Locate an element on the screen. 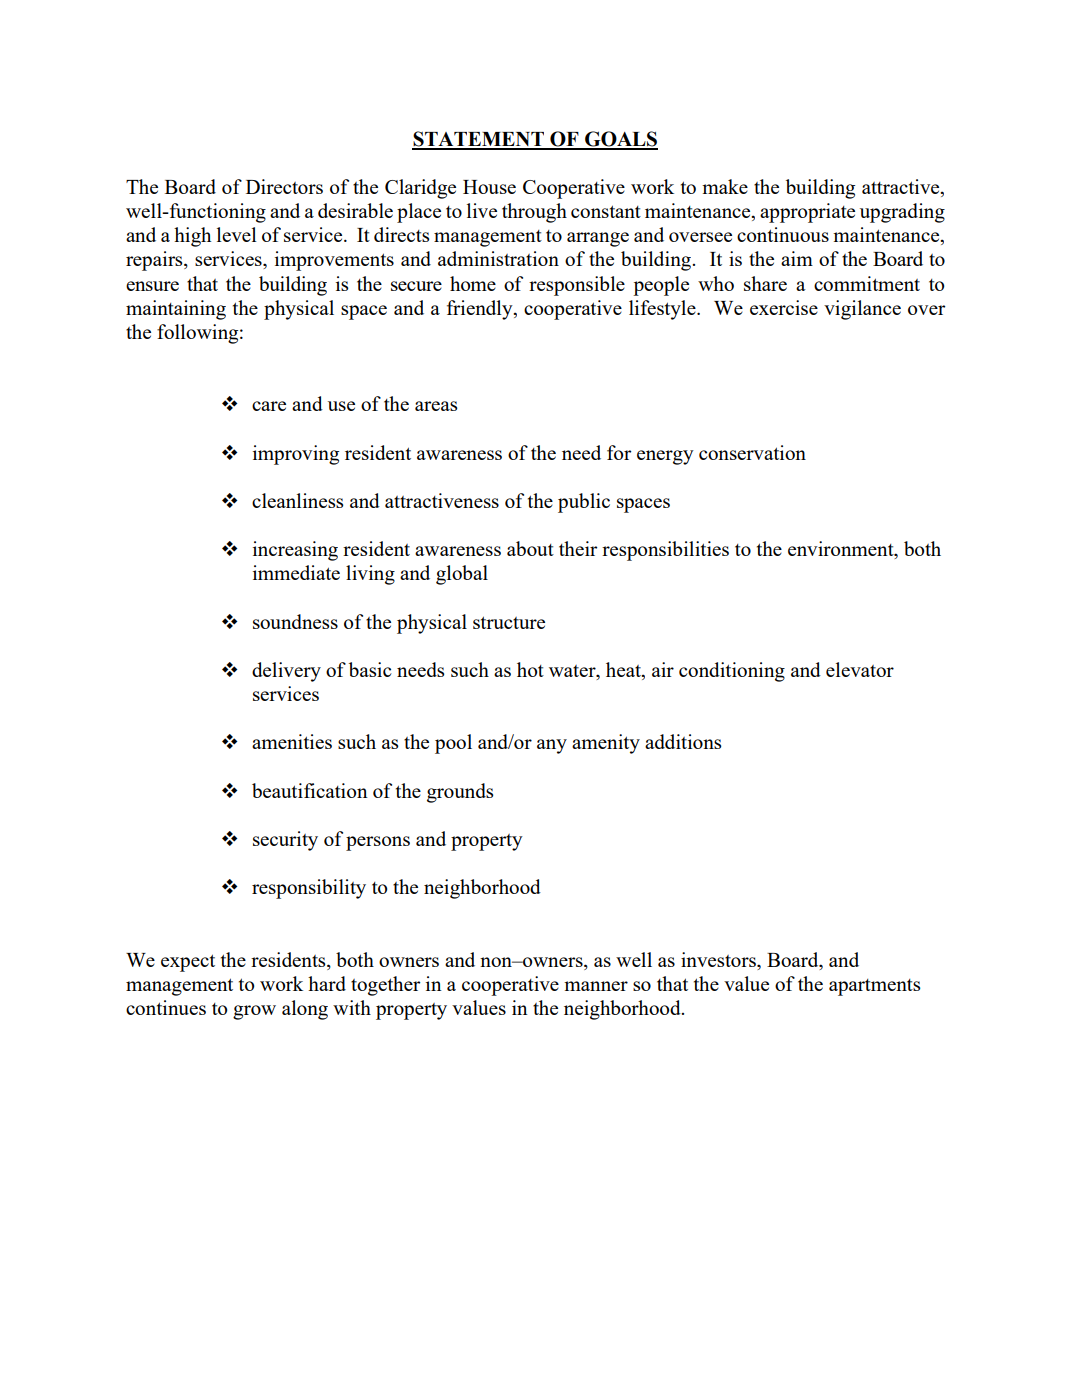 This screenshot has width=1071, height=1386. appropriate is located at coordinates (807, 213).
